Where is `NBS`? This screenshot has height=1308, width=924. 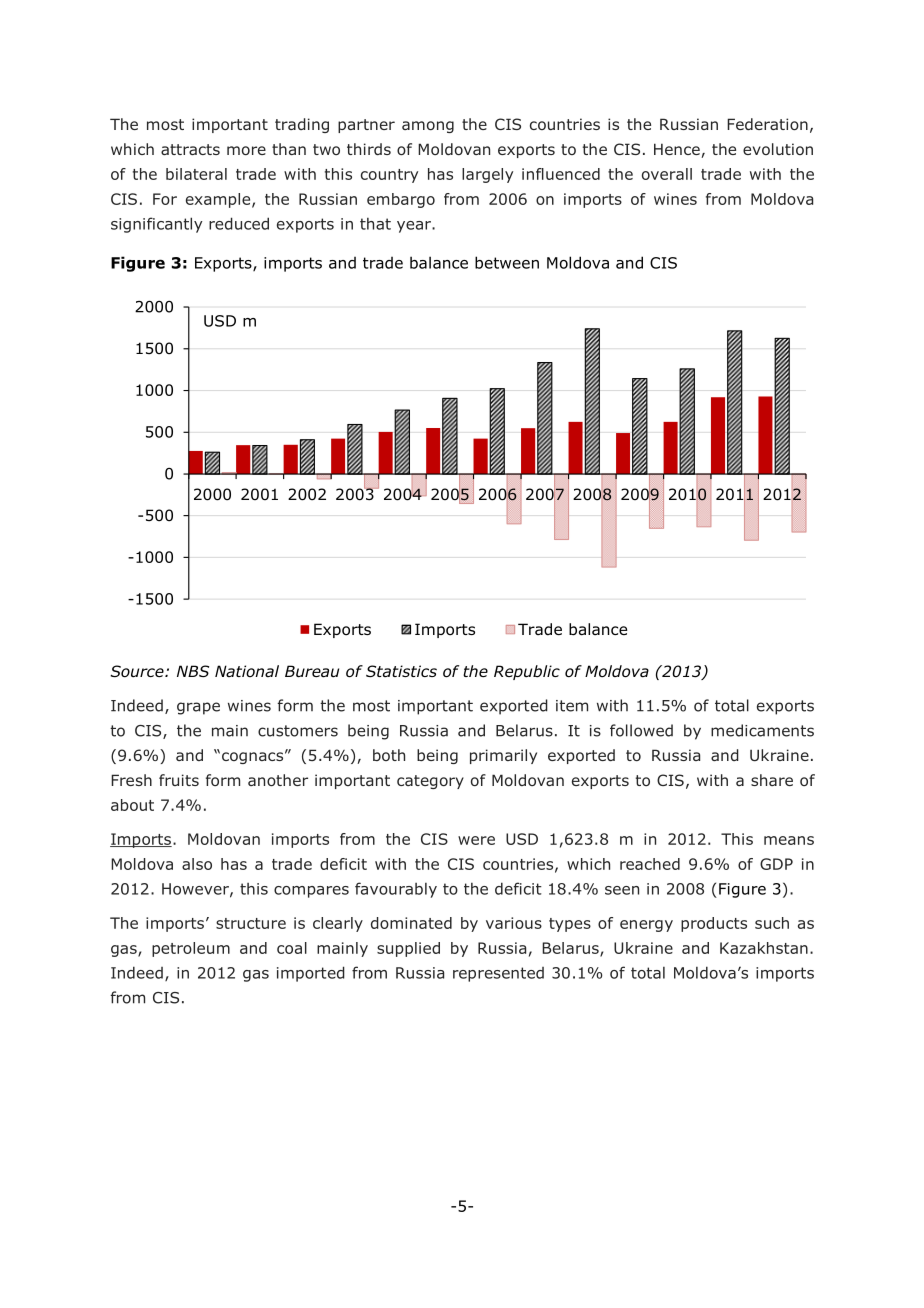 NBS is located at coordinates (193, 671).
